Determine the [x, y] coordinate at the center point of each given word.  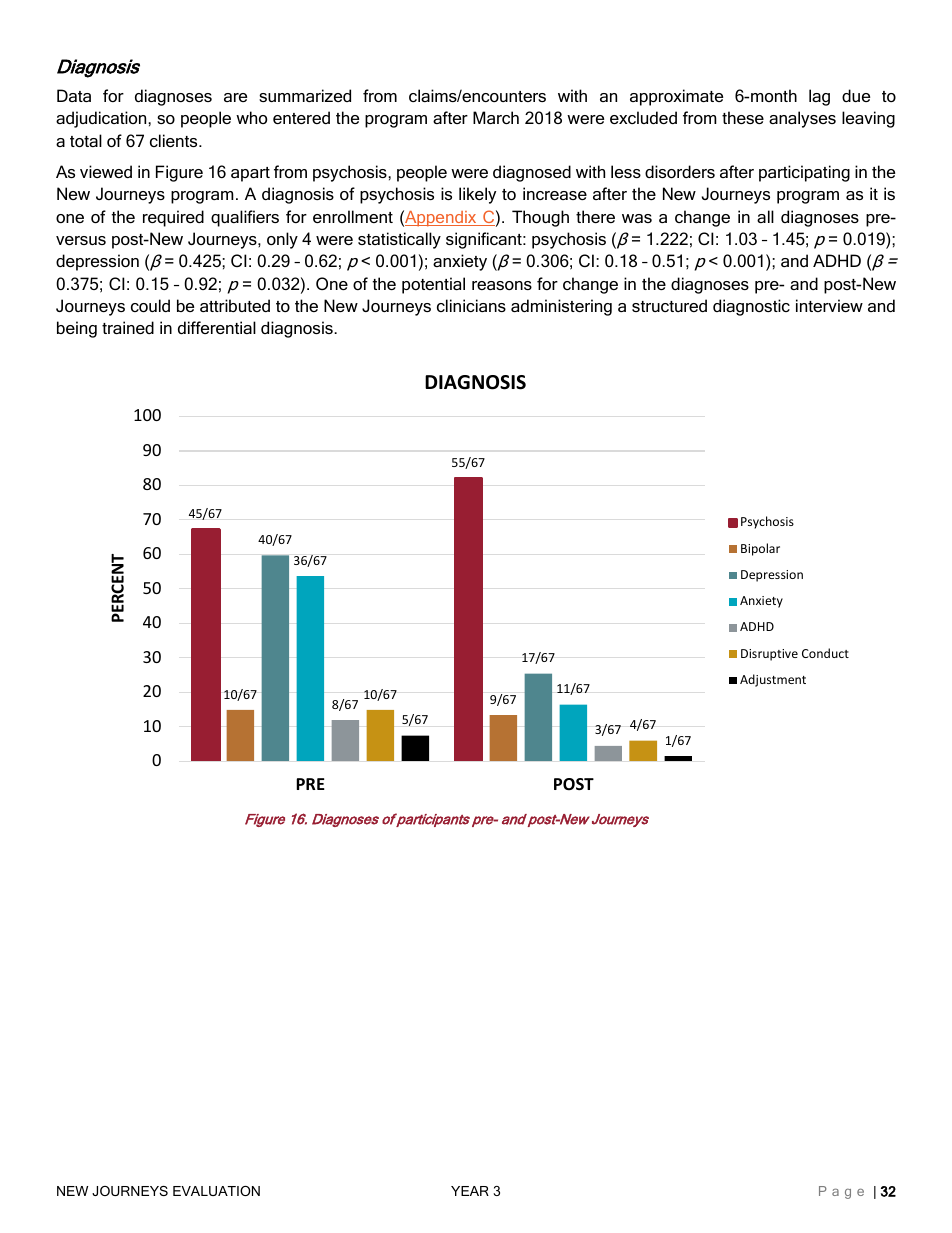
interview [829, 305]
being [77, 329]
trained [128, 327]
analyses [802, 119]
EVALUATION [216, 1191]
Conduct [825, 653]
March [496, 117]
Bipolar [760, 549]
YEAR [470, 1191]
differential [217, 327]
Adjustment [773, 680]
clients [175, 140]
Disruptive [769, 655]
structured [669, 305]
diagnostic [751, 307]
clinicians [471, 305]
